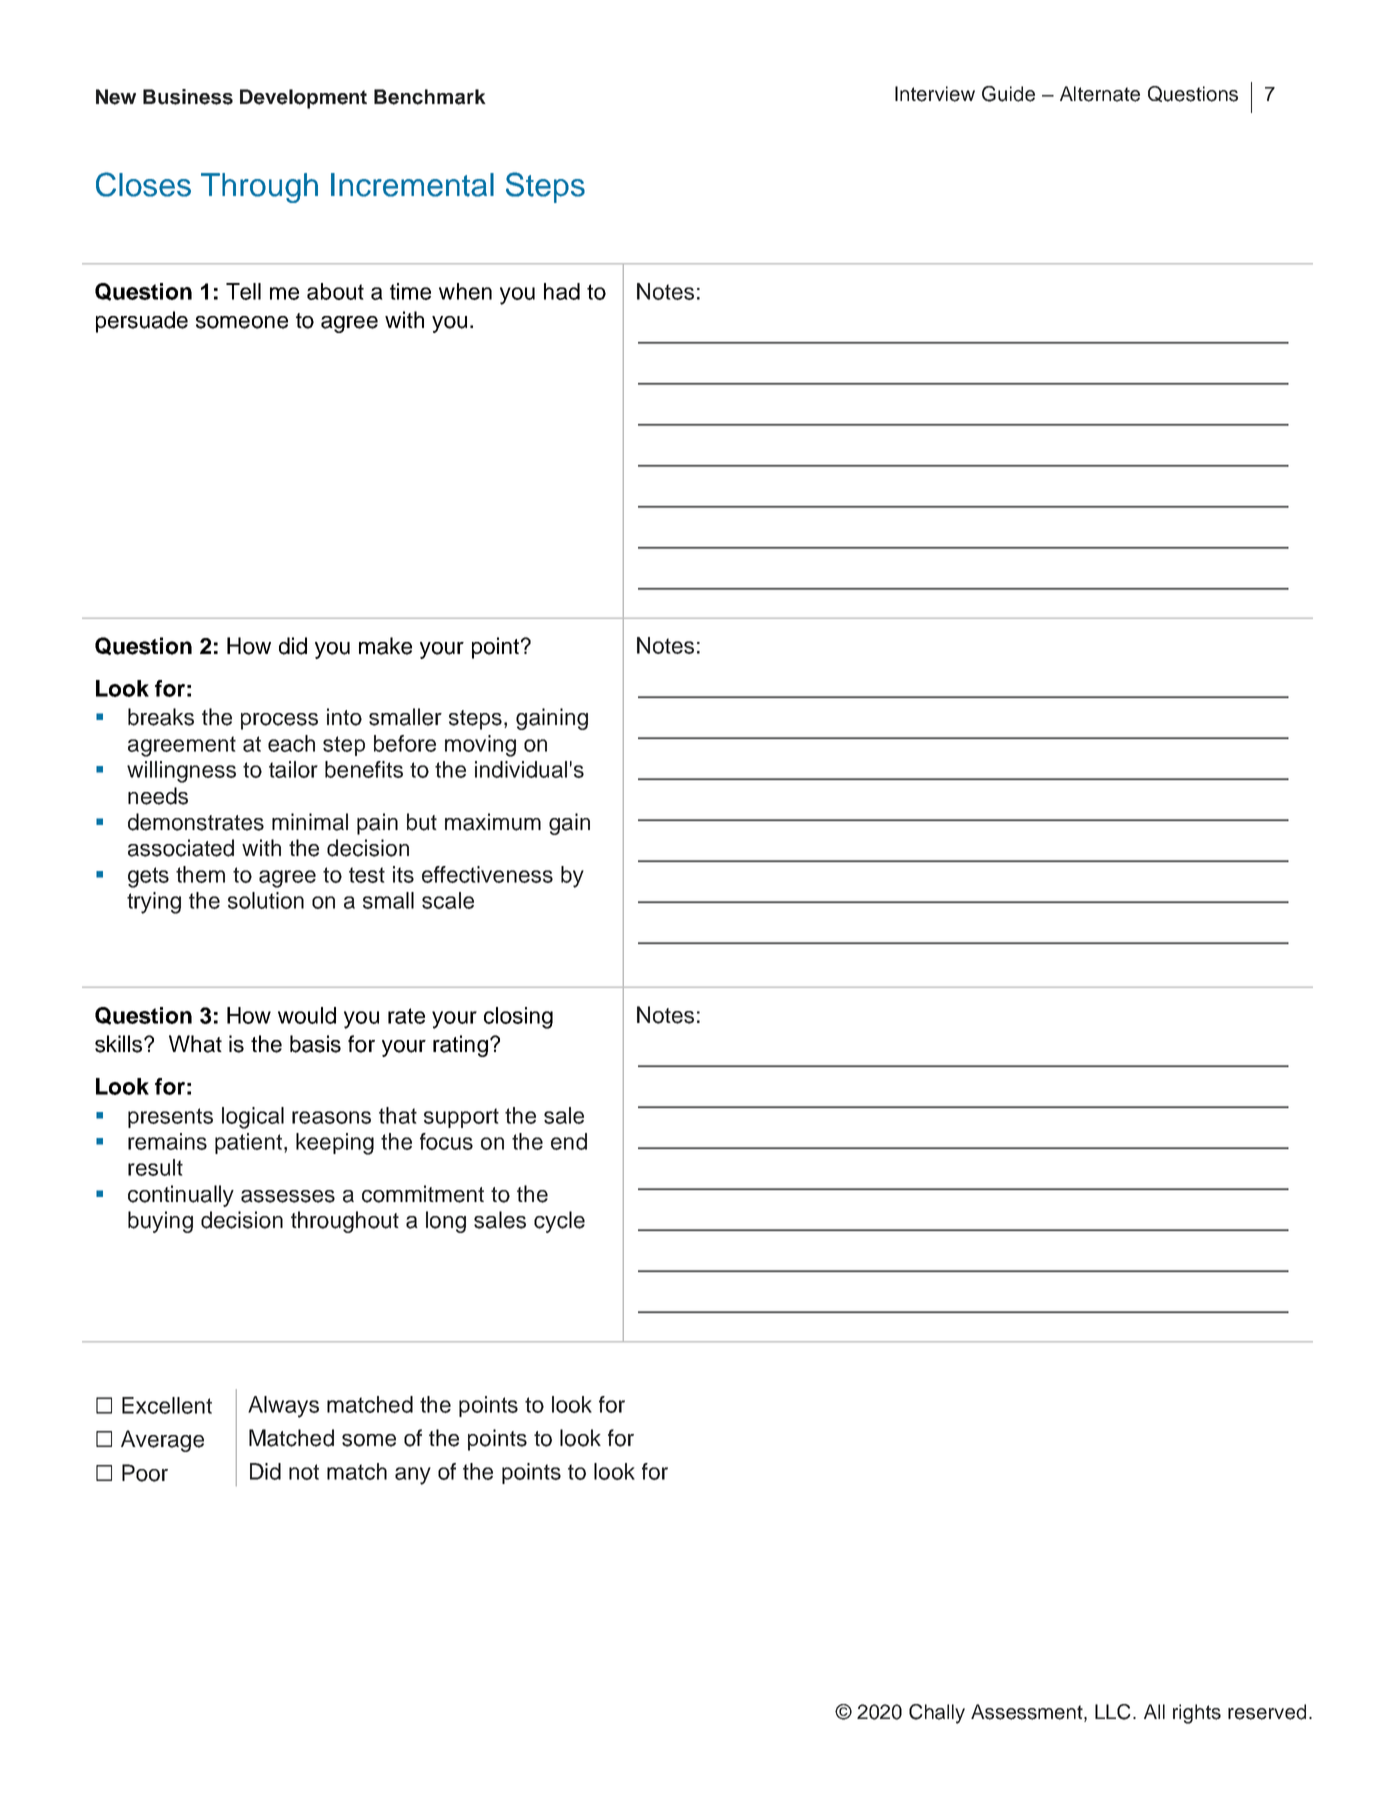 The height and width of the document is (1805, 1395). Describe the element at coordinates (1028, 1713) in the document. I see `Assessment` at that location.
